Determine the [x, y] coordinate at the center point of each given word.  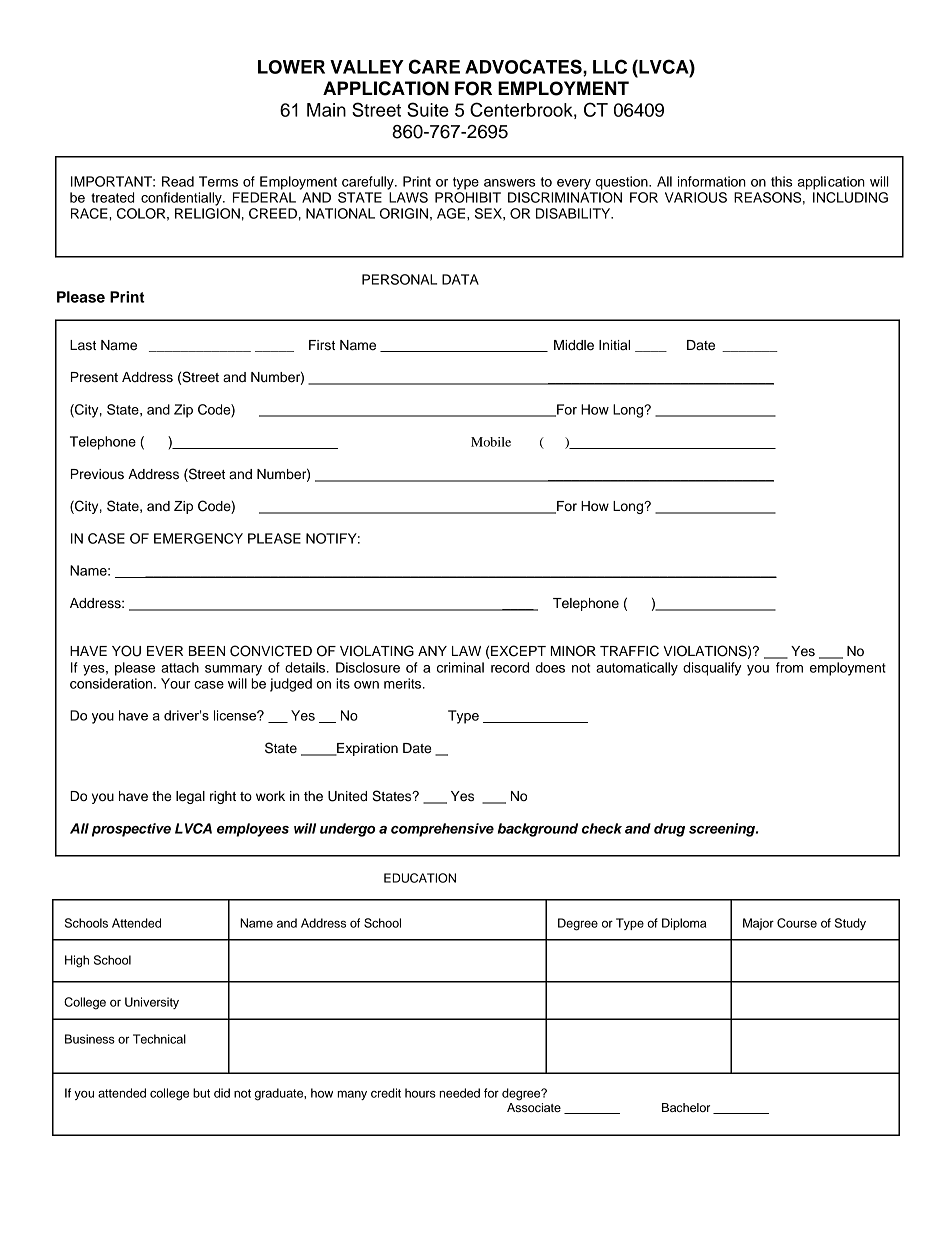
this [781, 181]
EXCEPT [518, 651]
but [201, 1093]
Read [178, 181]
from [789, 667]
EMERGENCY [198, 538]
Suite [428, 109]
